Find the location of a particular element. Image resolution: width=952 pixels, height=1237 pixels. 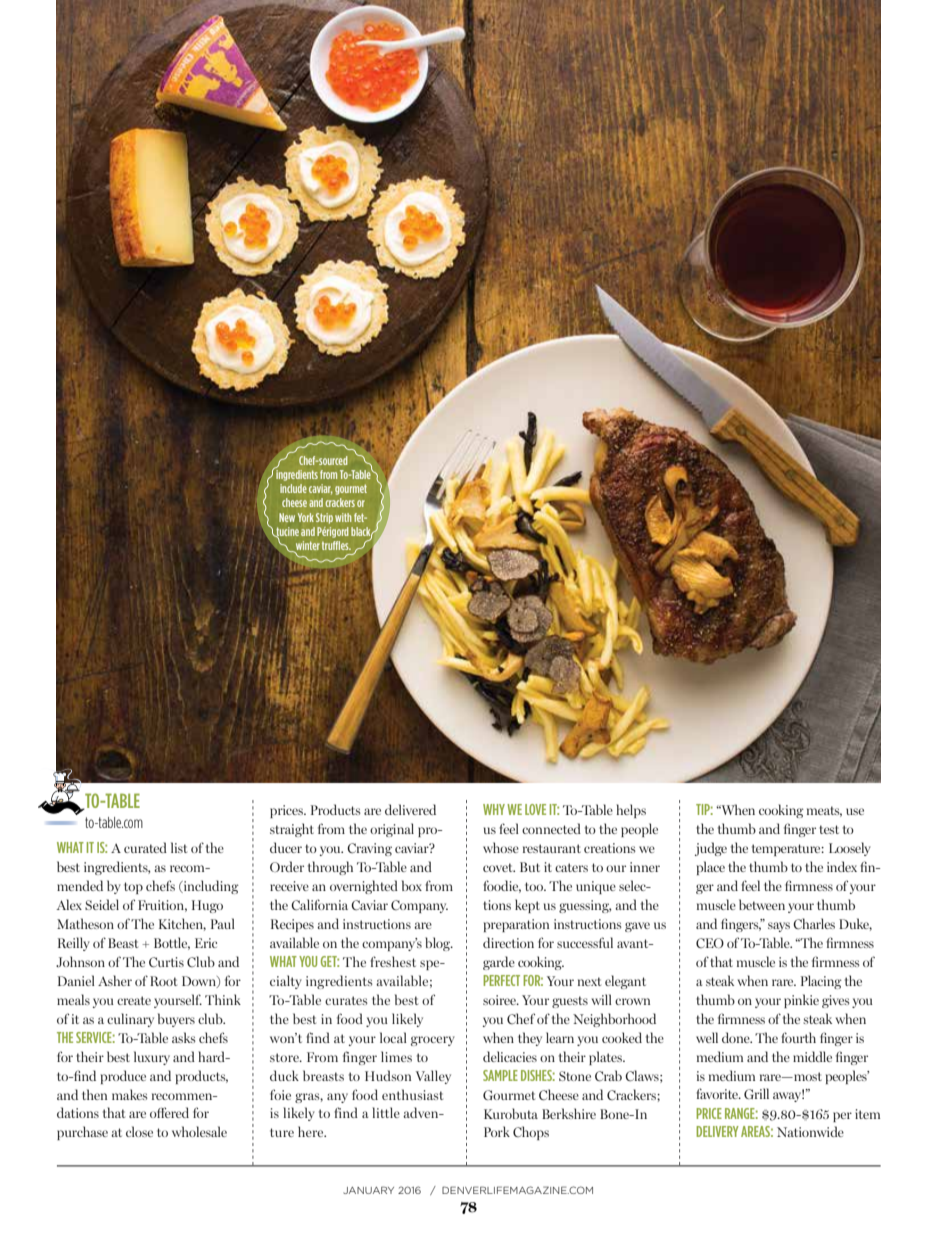

black is located at coordinates (362, 532).
